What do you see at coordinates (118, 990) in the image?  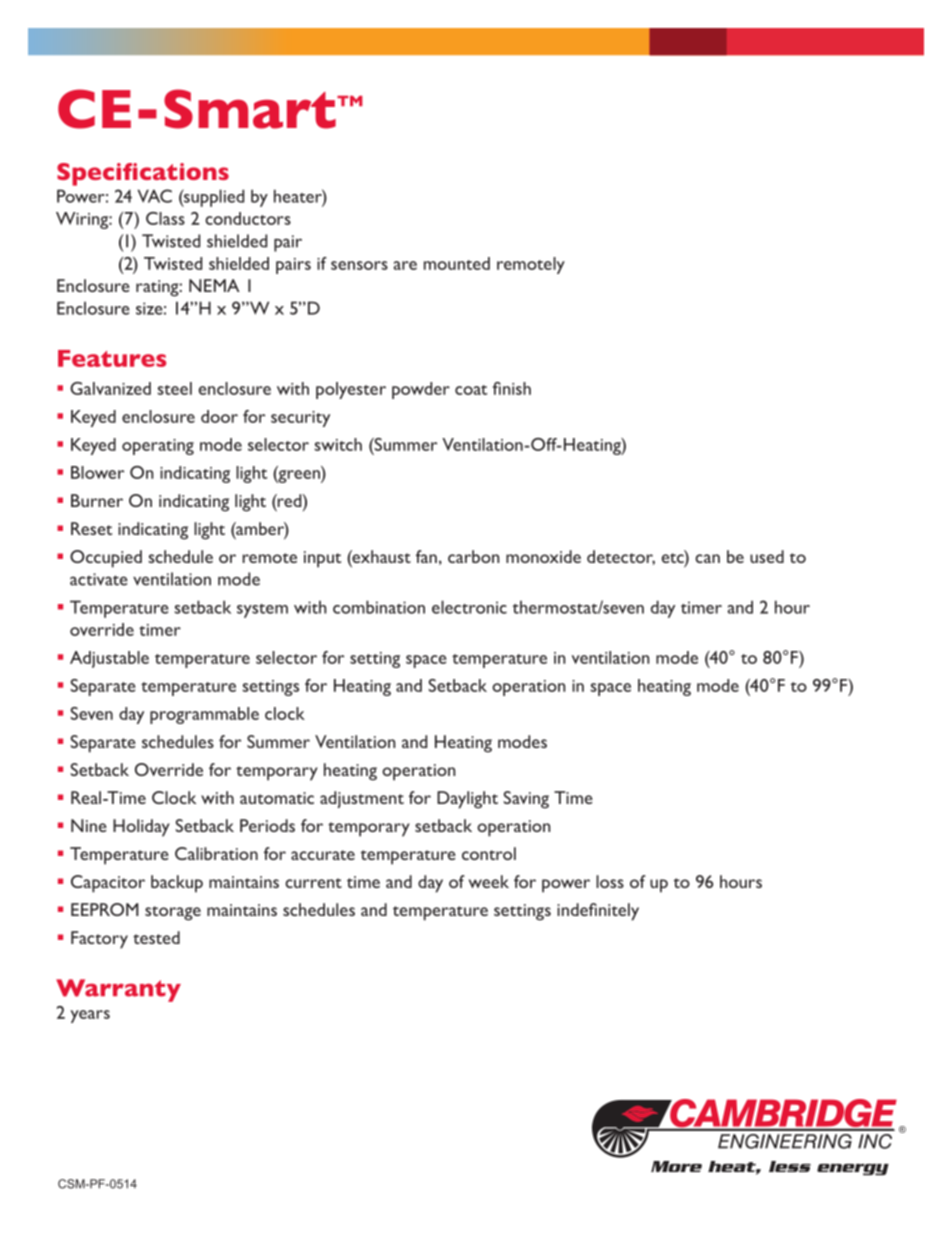 I see `Warranty` at bounding box center [118, 990].
